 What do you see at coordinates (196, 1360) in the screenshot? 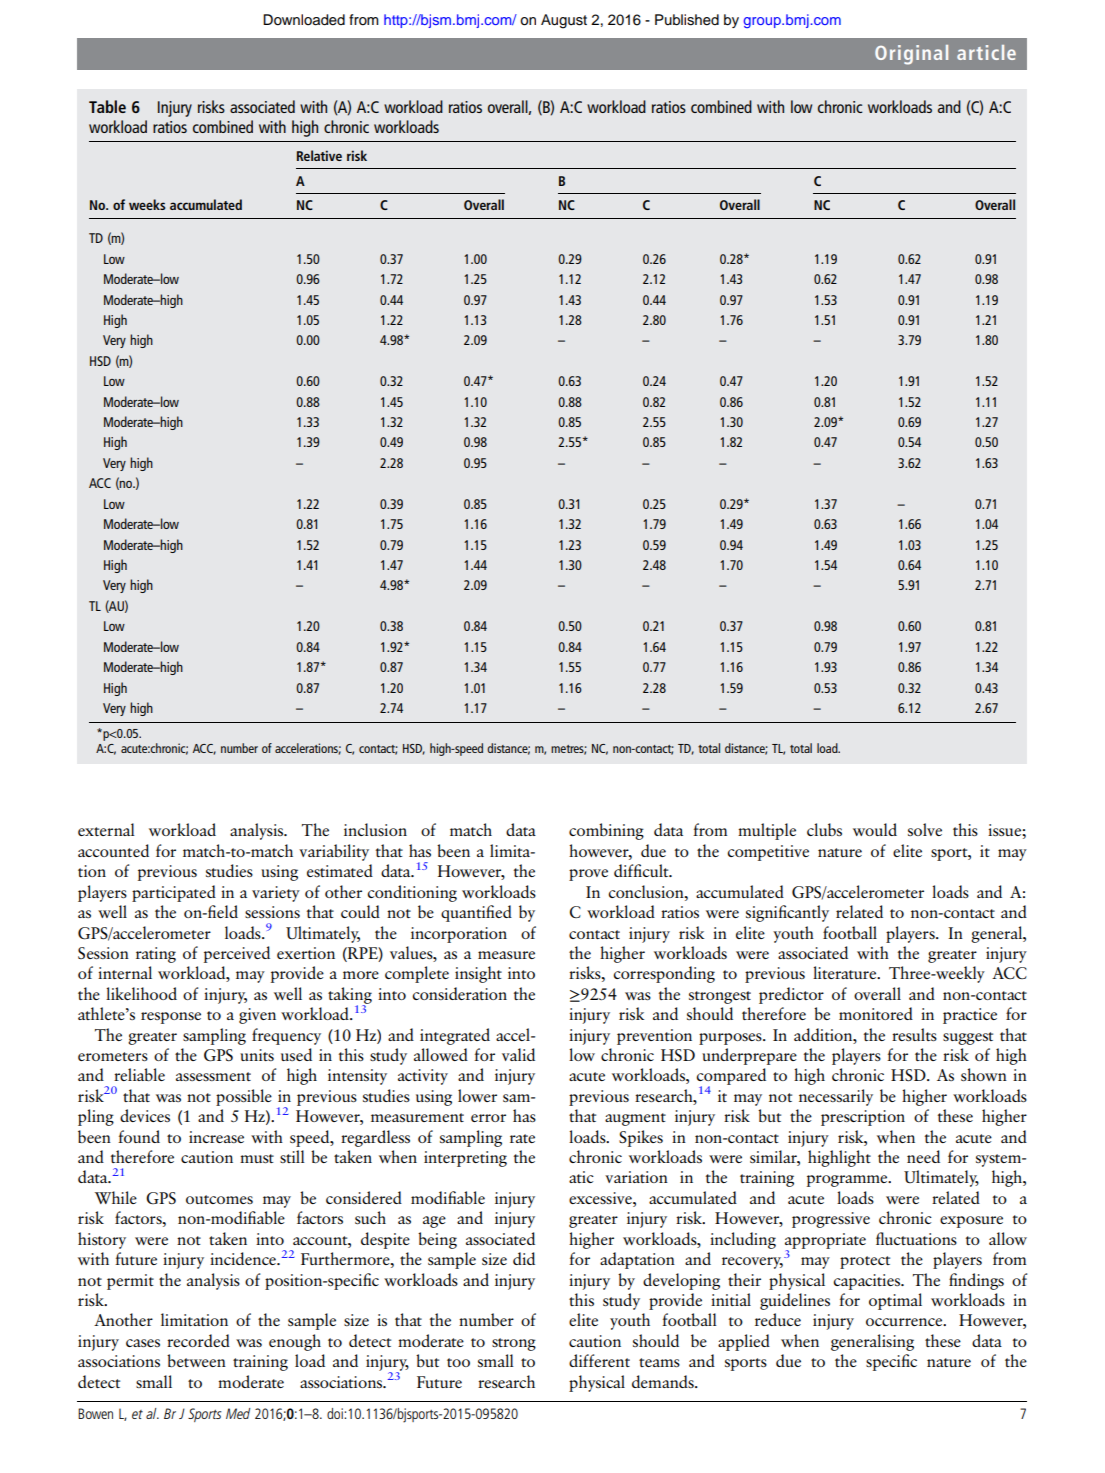
I see `between` at bounding box center [196, 1360].
